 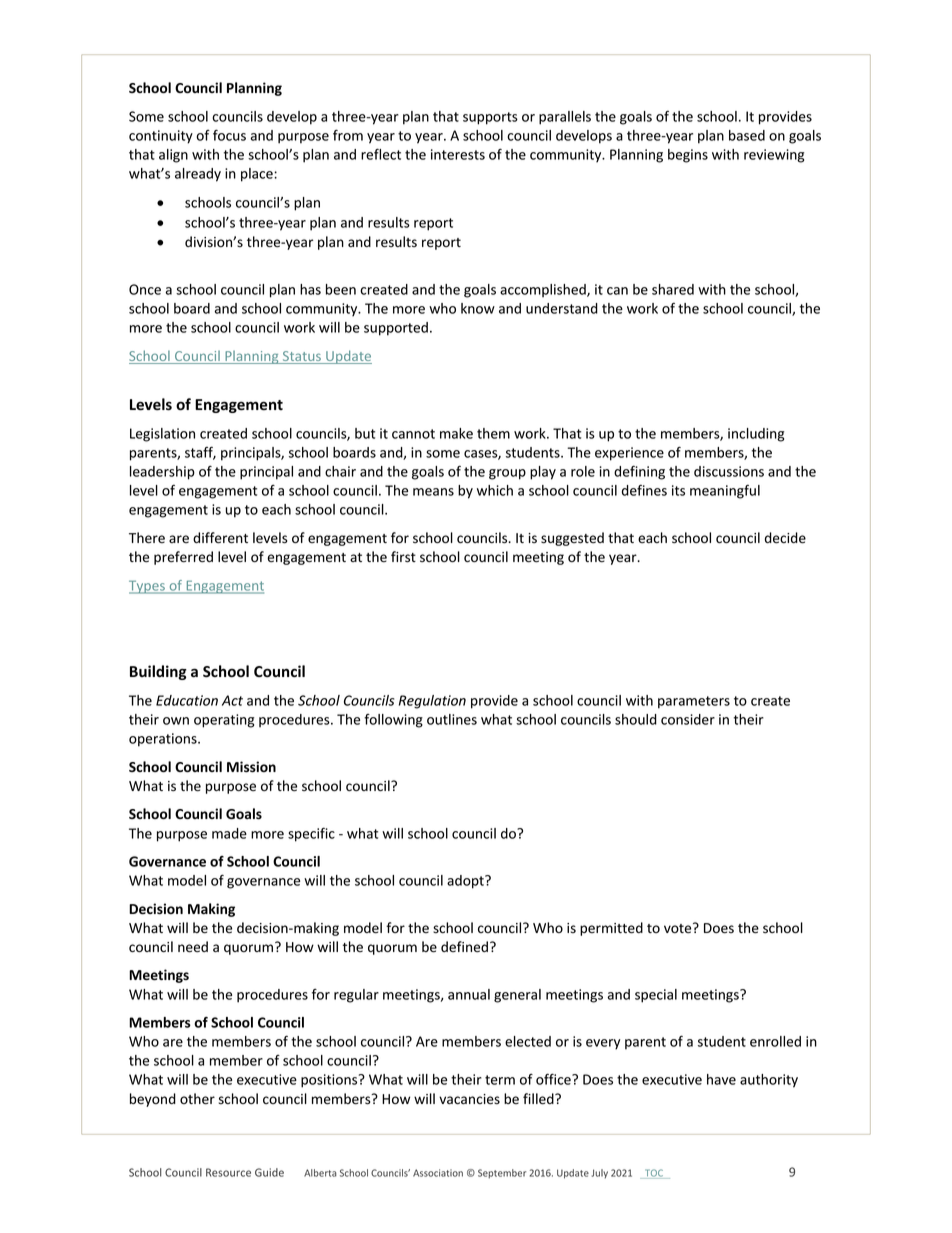 I want to click on parameters, so click(x=694, y=702).
